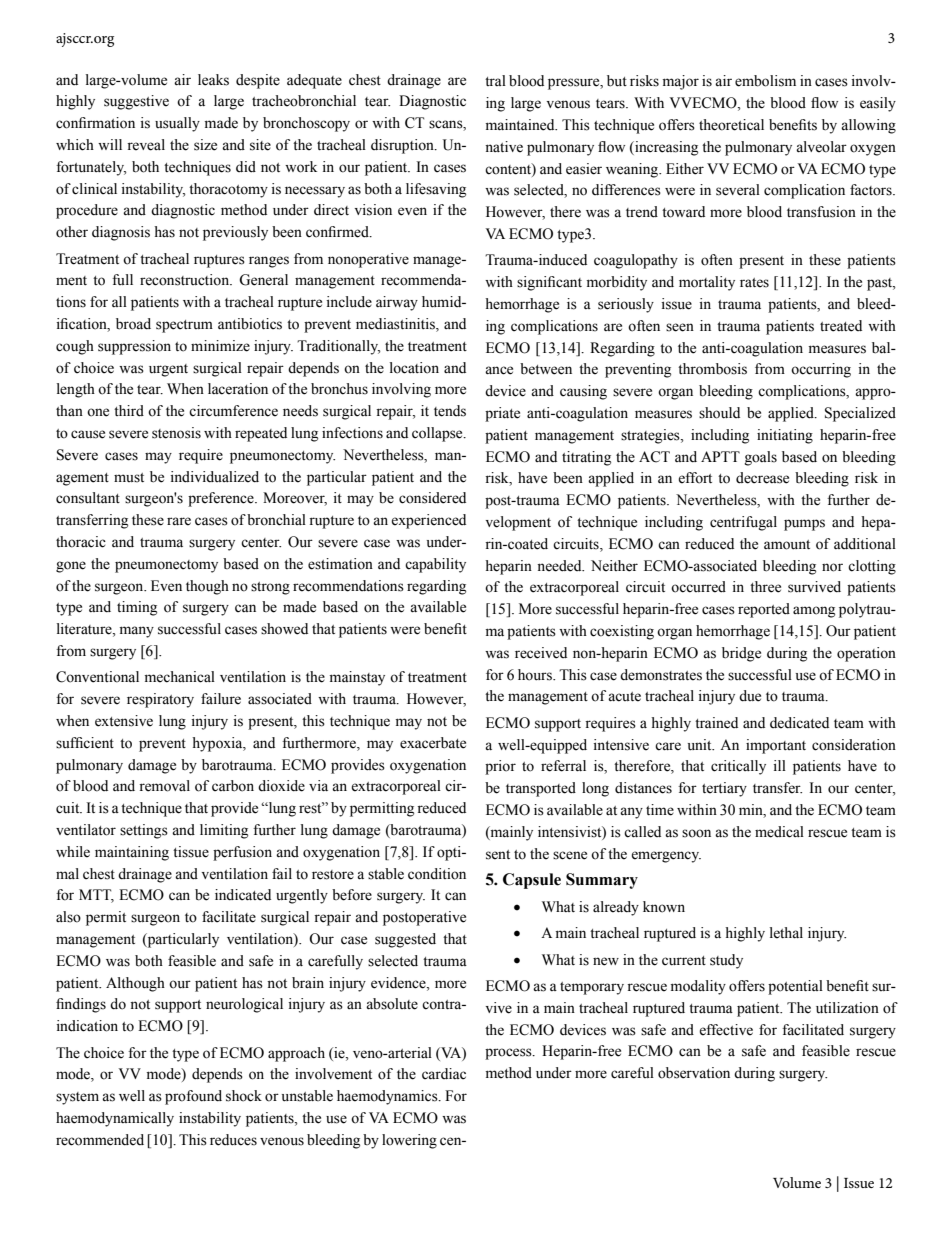 This page has height=1233, width=952. I want to click on condition, so click(437, 874).
